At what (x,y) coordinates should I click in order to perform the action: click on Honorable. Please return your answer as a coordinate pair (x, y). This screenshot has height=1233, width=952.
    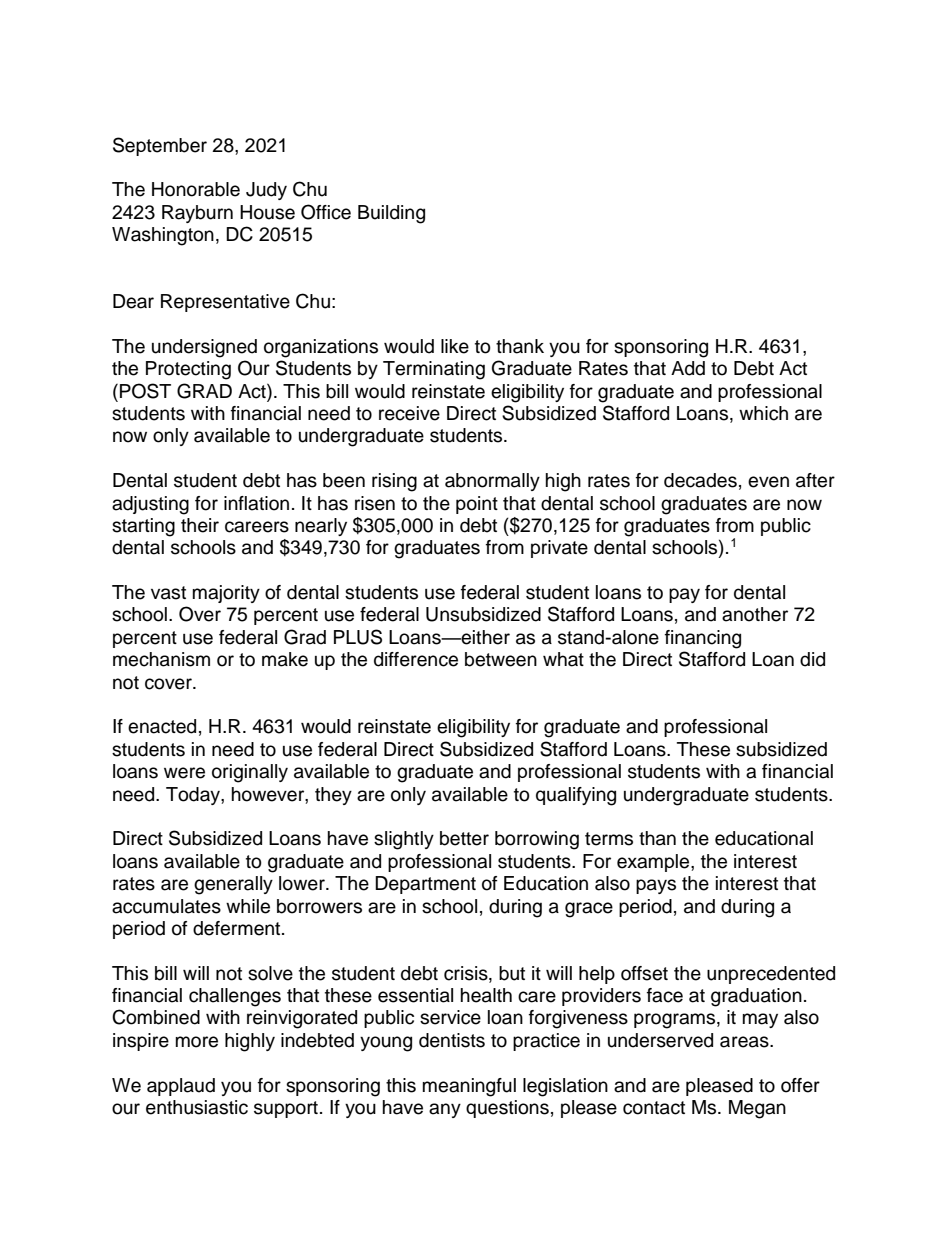
    Looking at the image, I should click on (196, 189).
